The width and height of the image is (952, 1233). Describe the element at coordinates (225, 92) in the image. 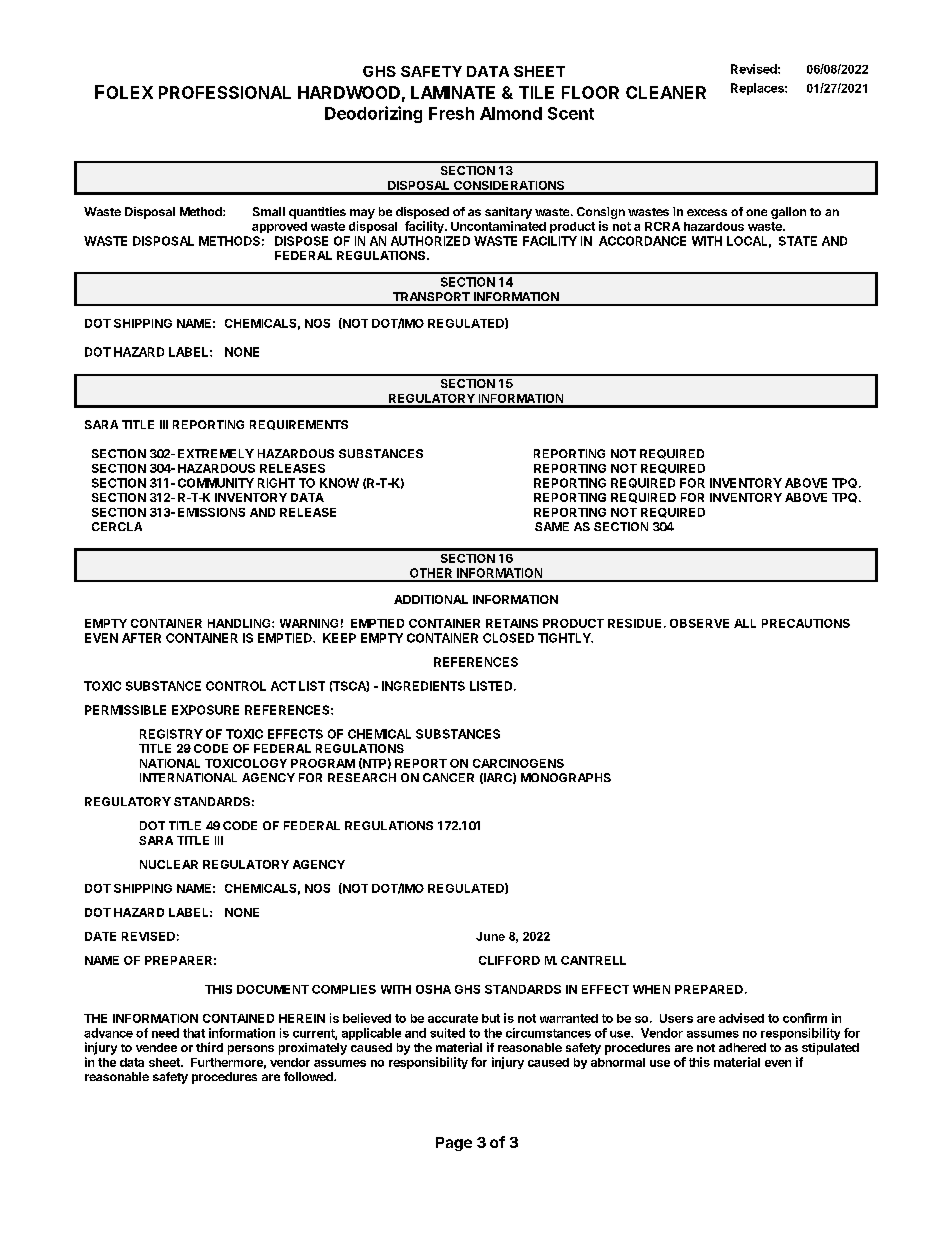

I see `PROFESSIONAL` at that location.
